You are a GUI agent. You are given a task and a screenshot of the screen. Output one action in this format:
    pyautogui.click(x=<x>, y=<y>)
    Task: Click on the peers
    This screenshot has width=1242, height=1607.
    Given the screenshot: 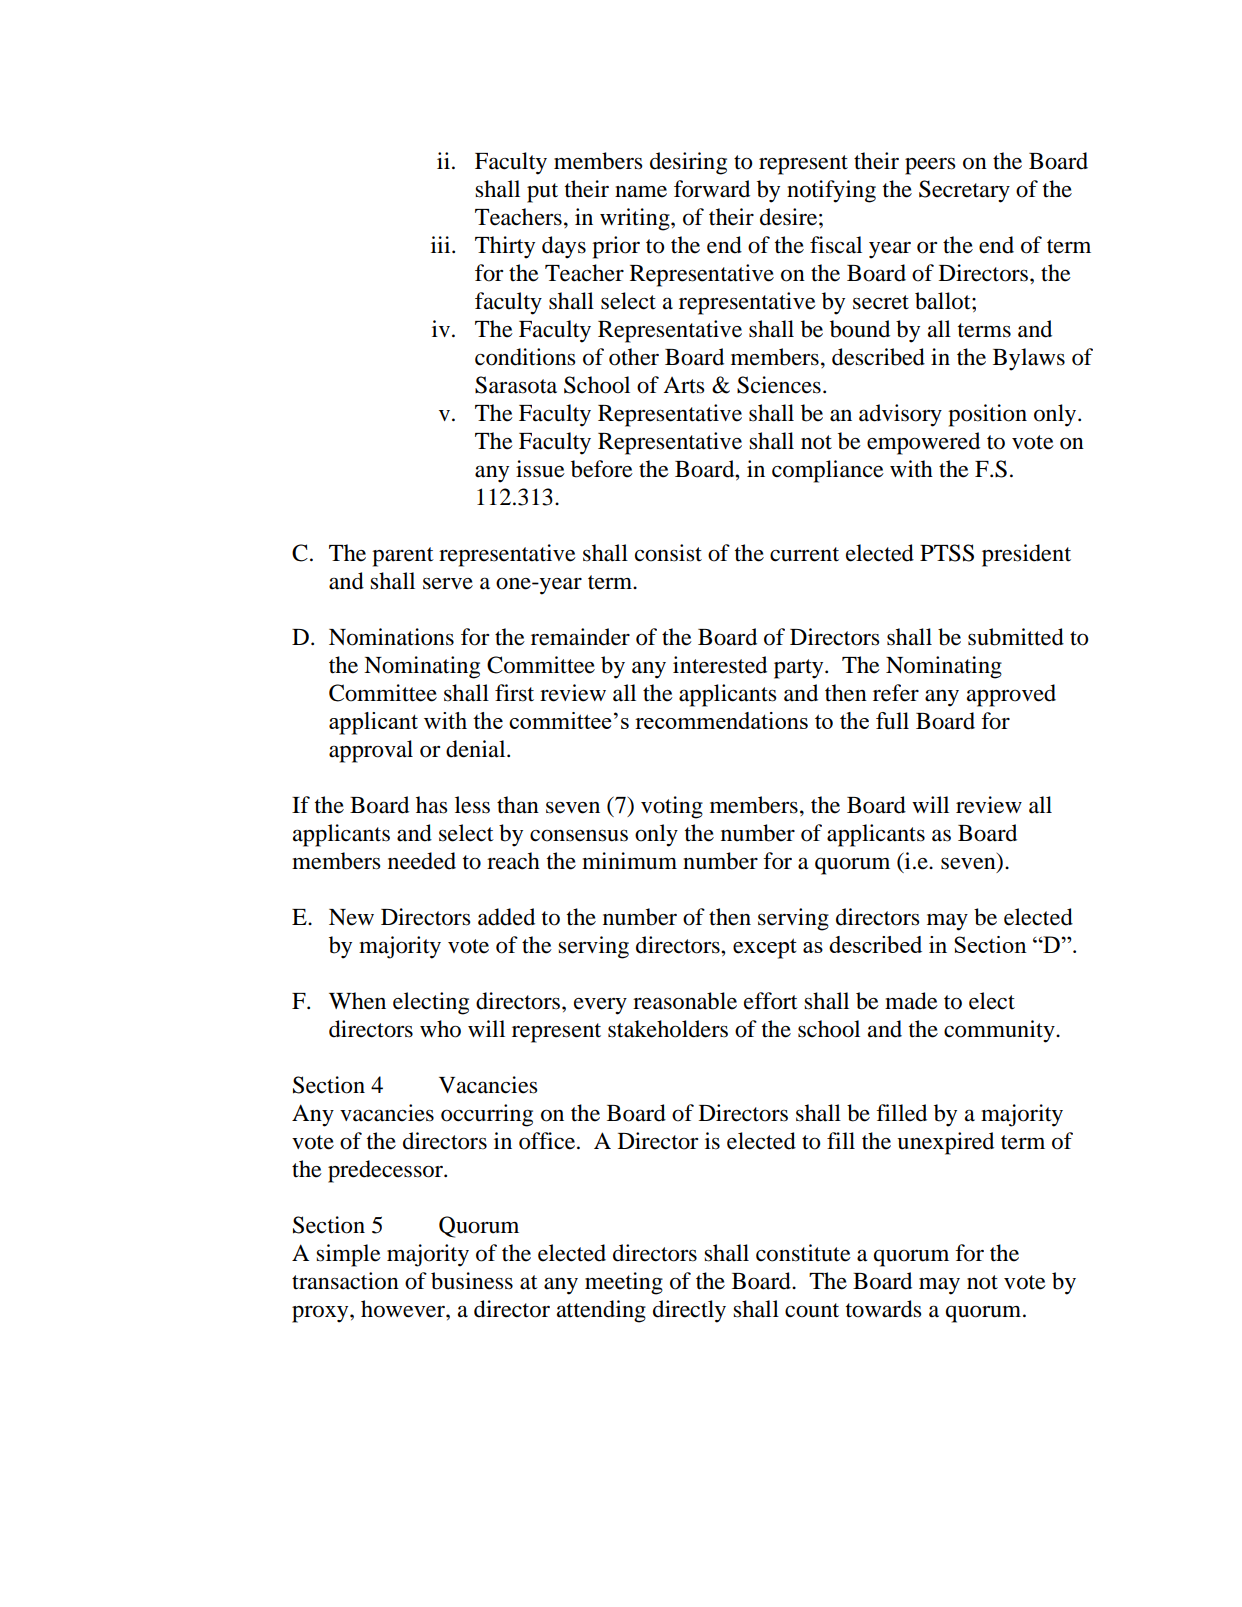 What is the action you would take?
    pyautogui.click(x=930, y=166)
